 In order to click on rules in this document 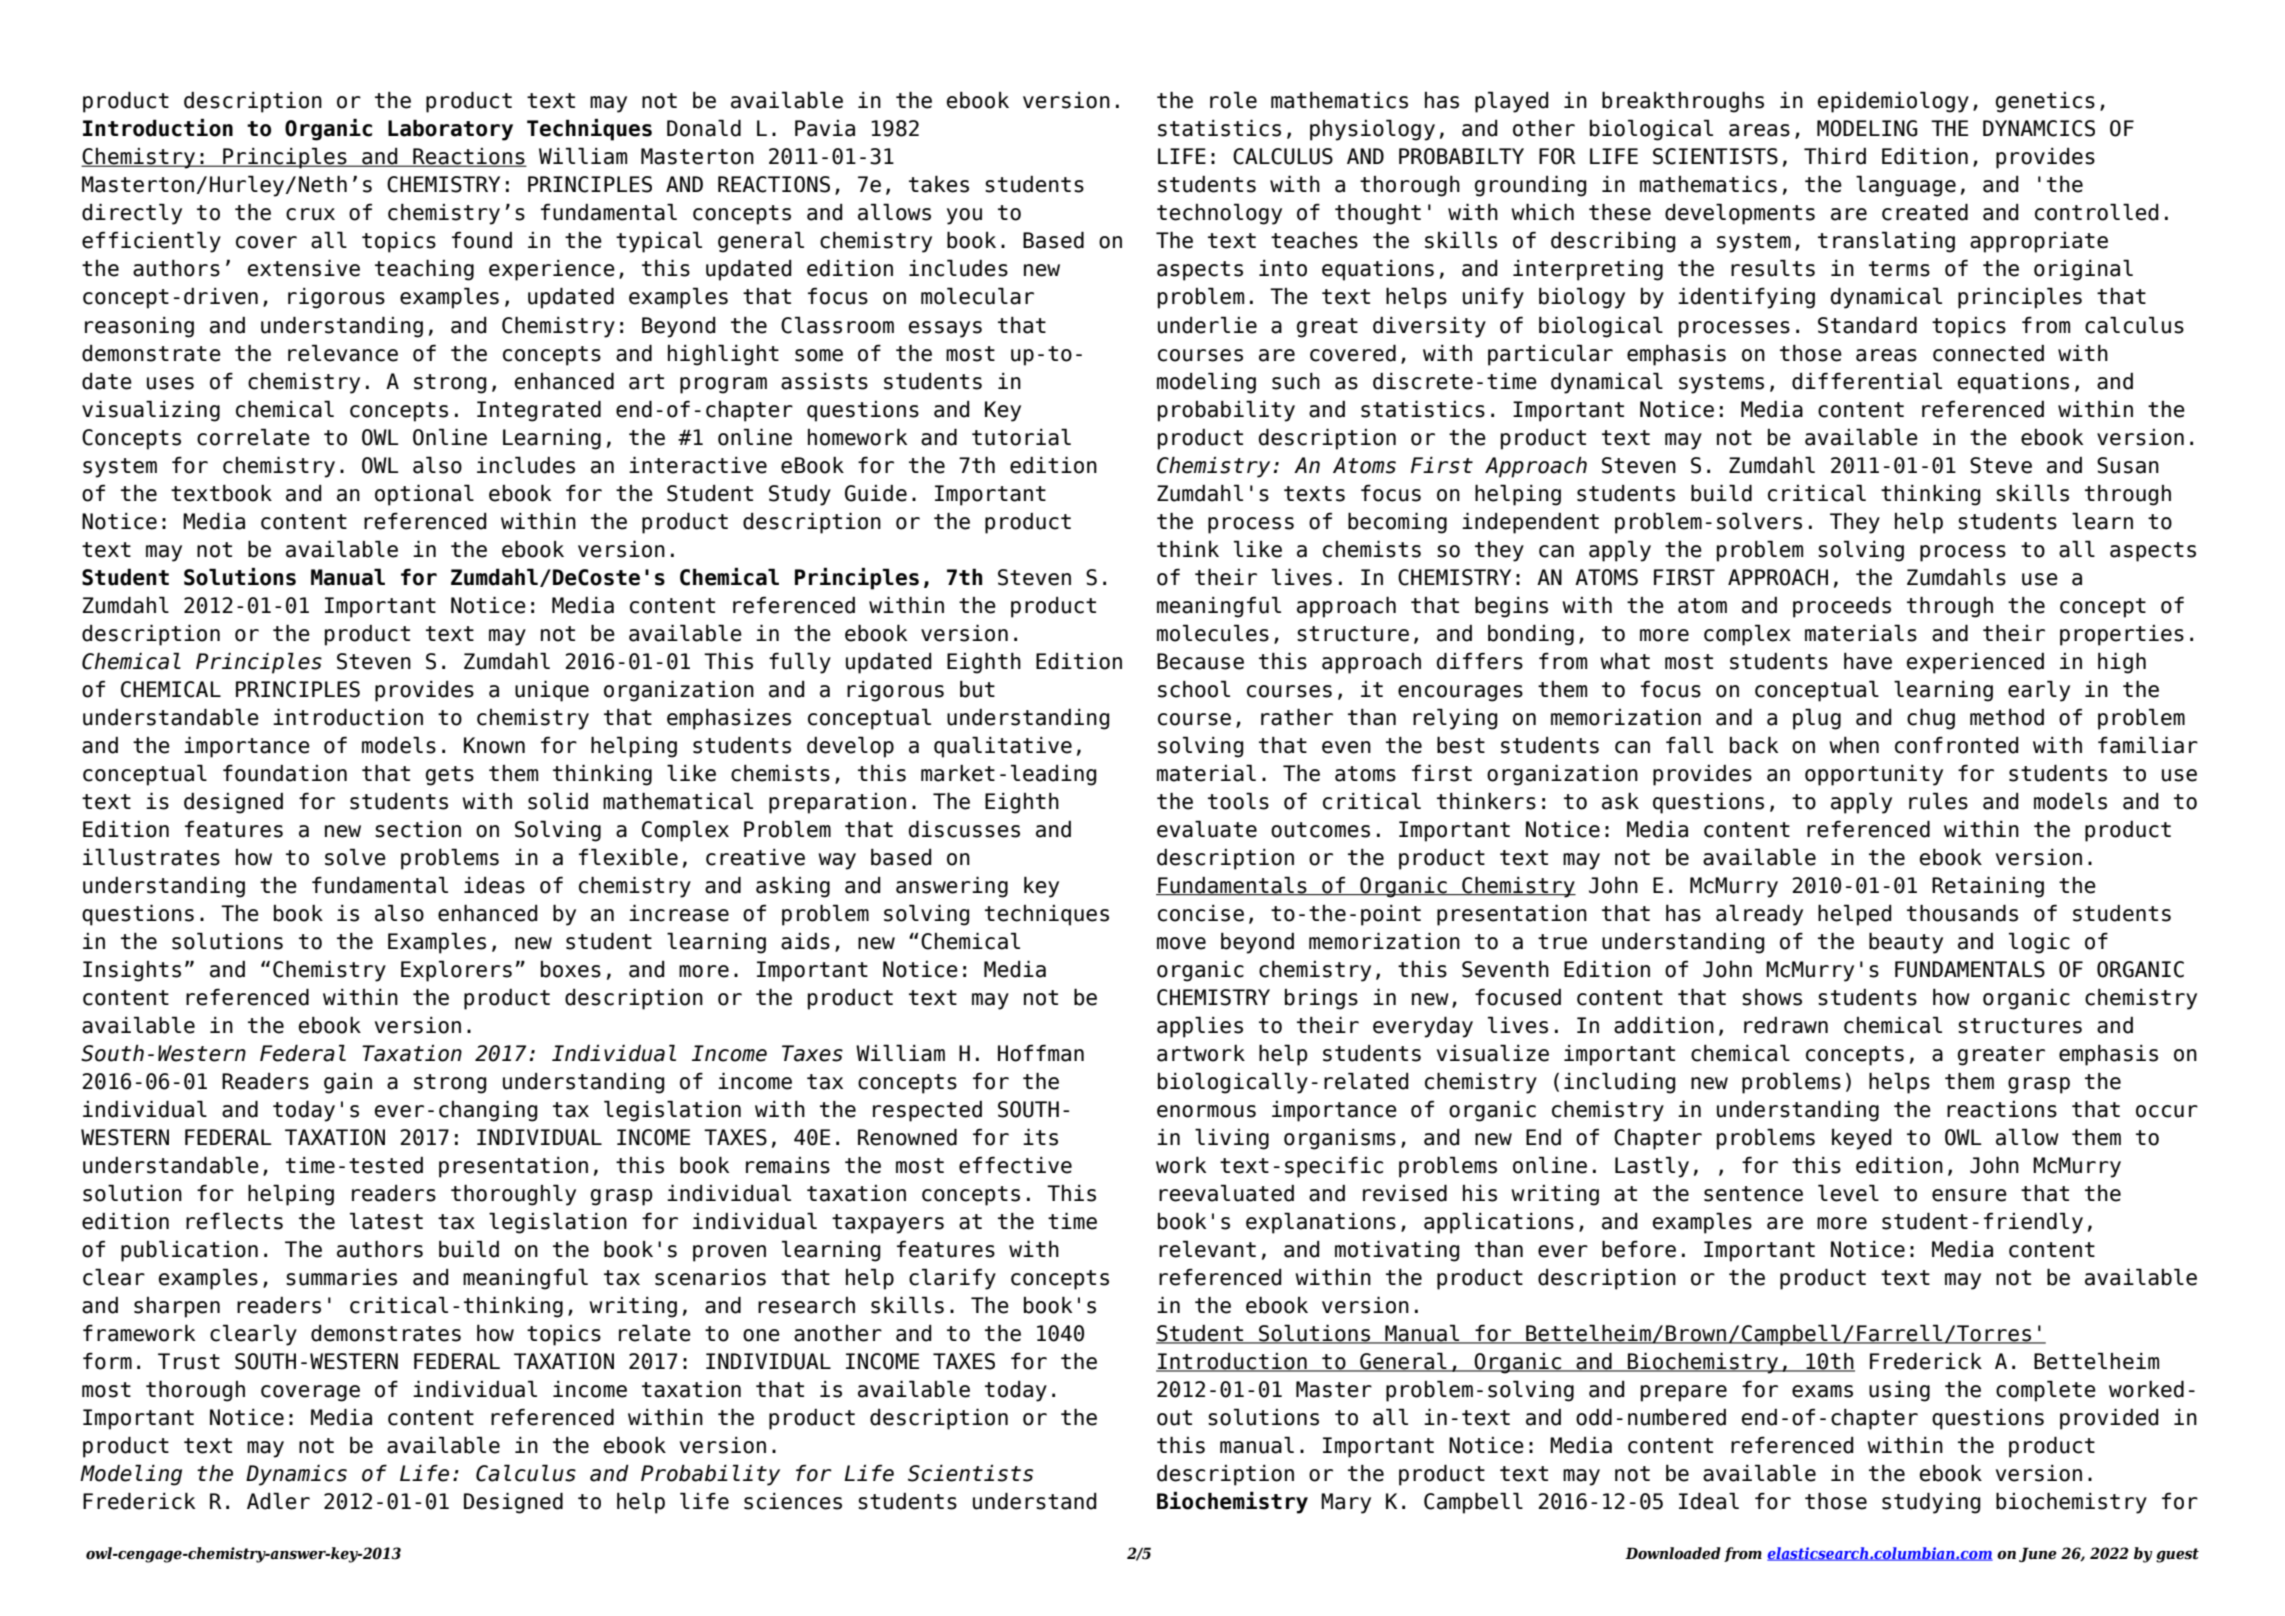, I will do `click(1938, 801)`.
